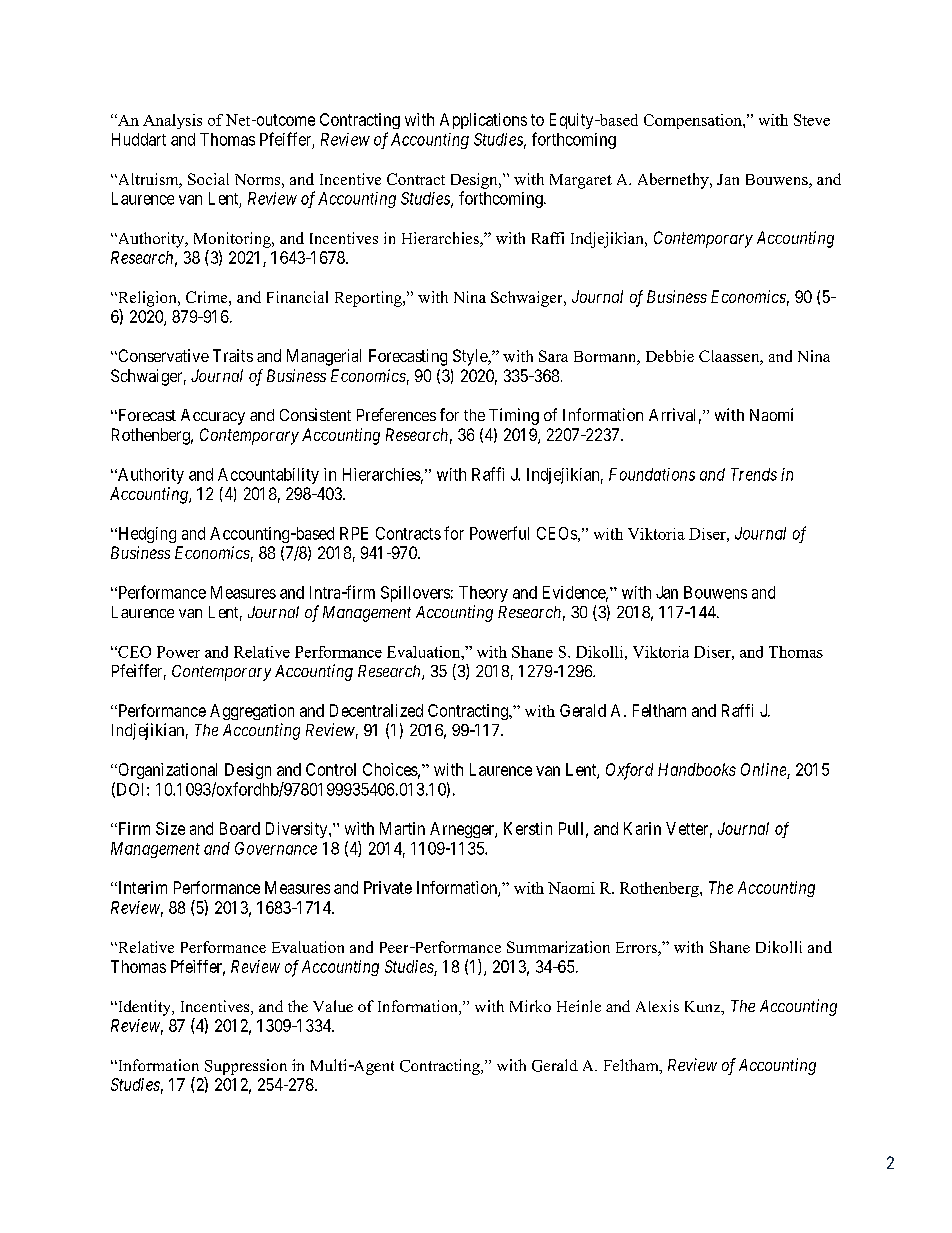  What do you see at coordinates (530, 1006) in the image?
I see `Mirko` at bounding box center [530, 1006].
